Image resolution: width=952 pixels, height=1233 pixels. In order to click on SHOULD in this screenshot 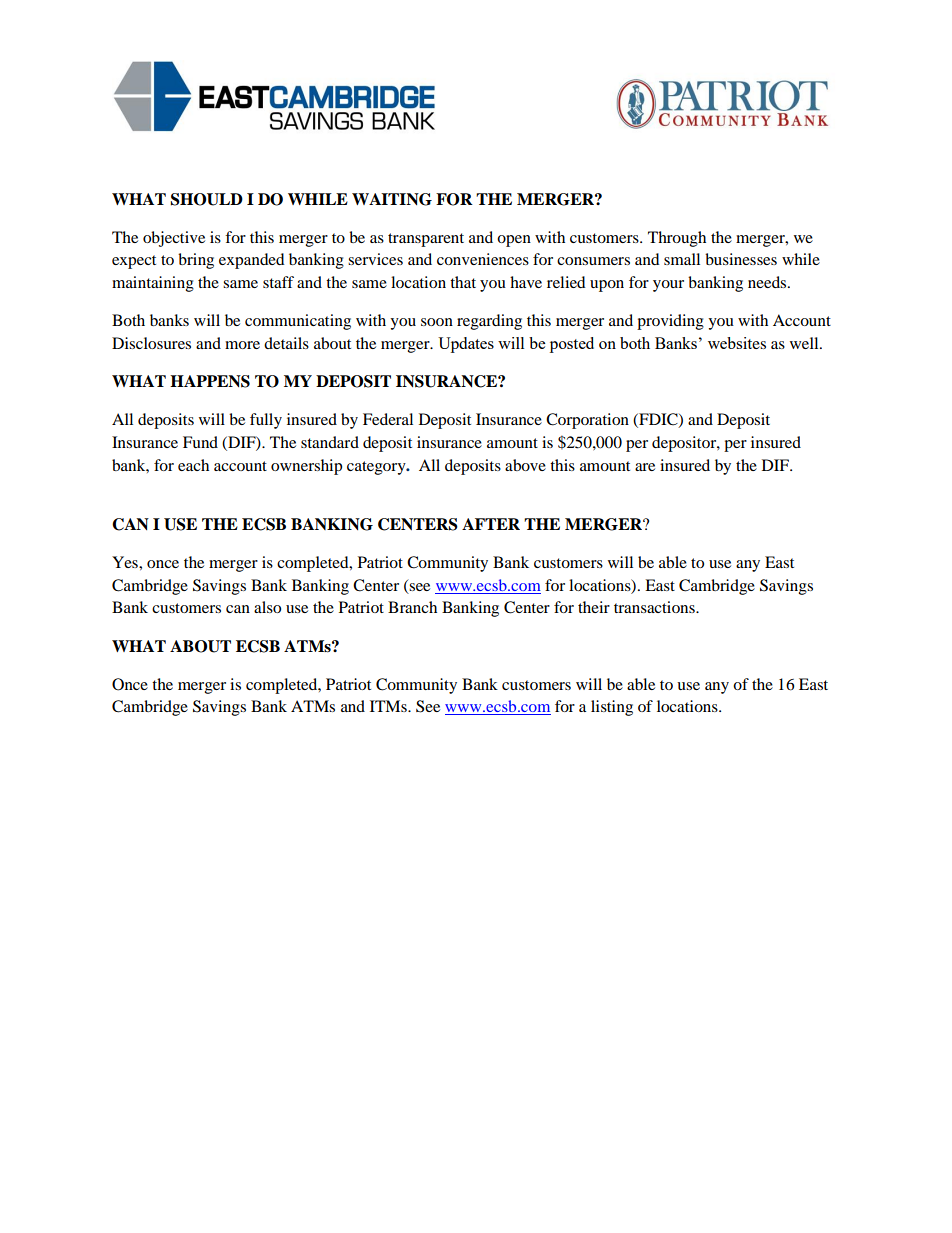, I will do `click(207, 199)`.
